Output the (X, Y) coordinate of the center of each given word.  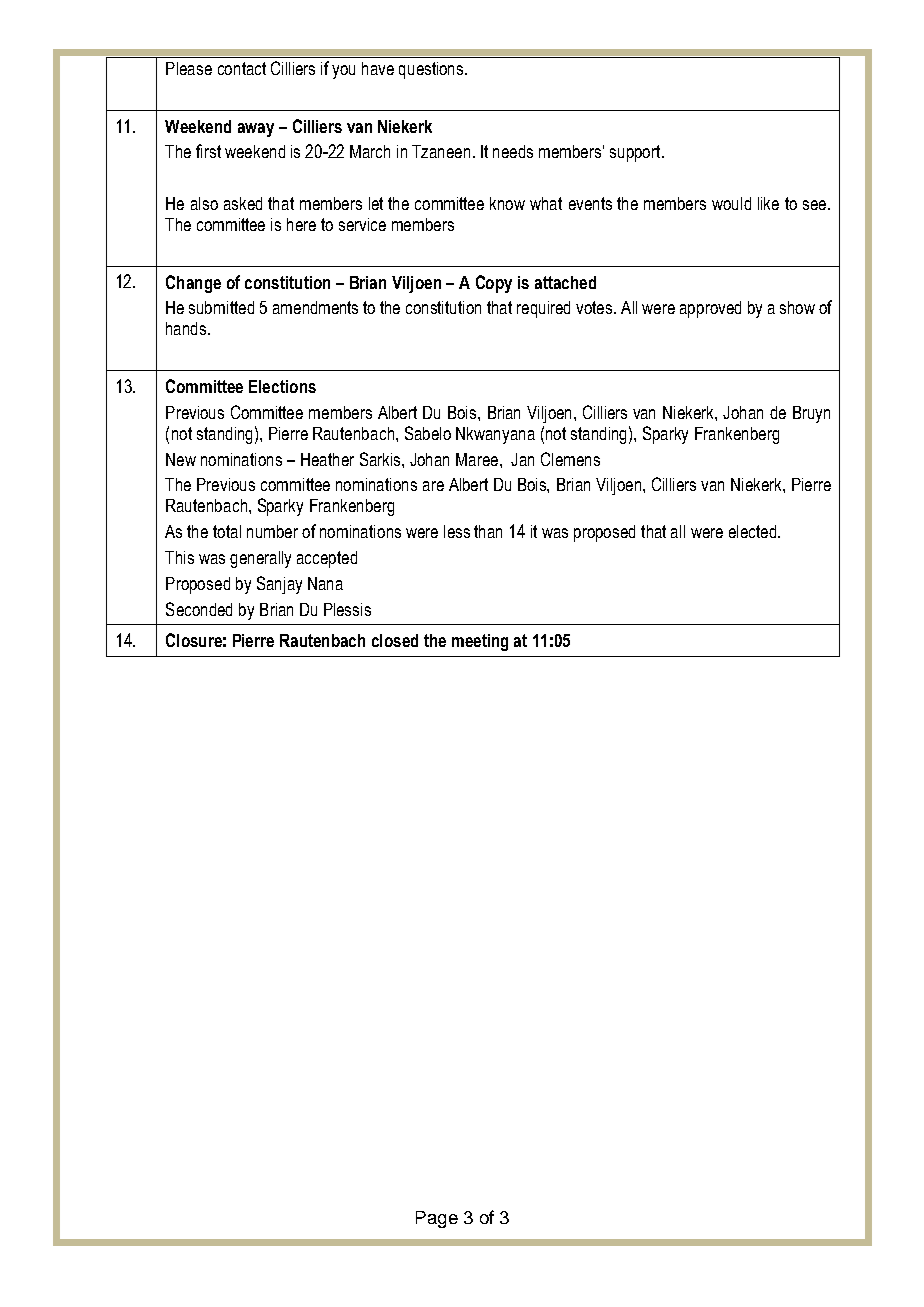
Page (437, 1219)
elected (752, 531)
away (256, 130)
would (731, 203)
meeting (480, 642)
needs (513, 151)
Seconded (199, 609)
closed (395, 640)
